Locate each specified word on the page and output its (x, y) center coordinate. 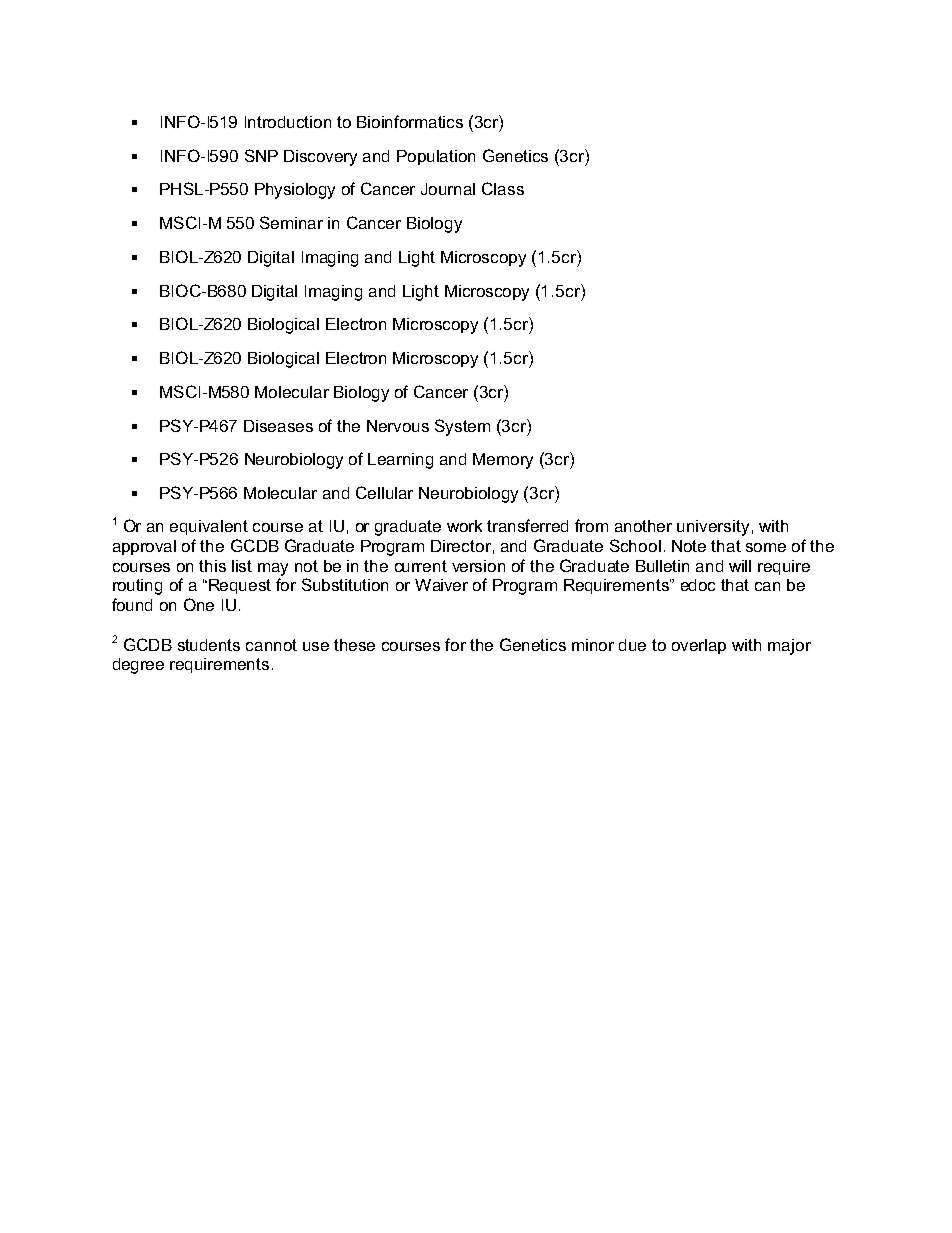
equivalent (209, 527)
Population (436, 157)
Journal (448, 189)
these (354, 645)
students (209, 645)
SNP (261, 155)
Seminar (291, 222)
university (713, 528)
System (462, 427)
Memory (503, 461)
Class (503, 188)
